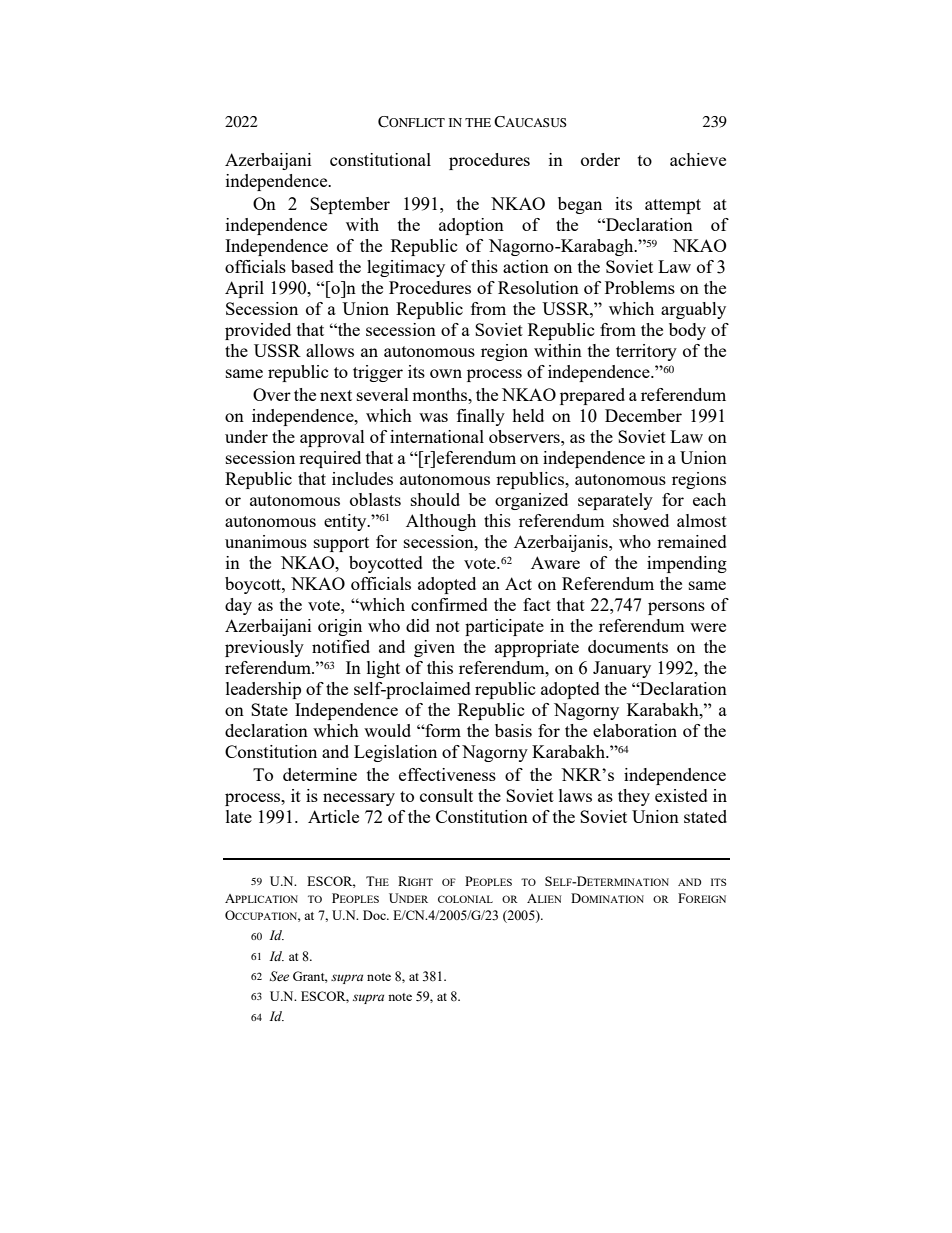 This page has height=1233, width=952. Describe the element at coordinates (350, 205) in the page. I see `September` at that location.
